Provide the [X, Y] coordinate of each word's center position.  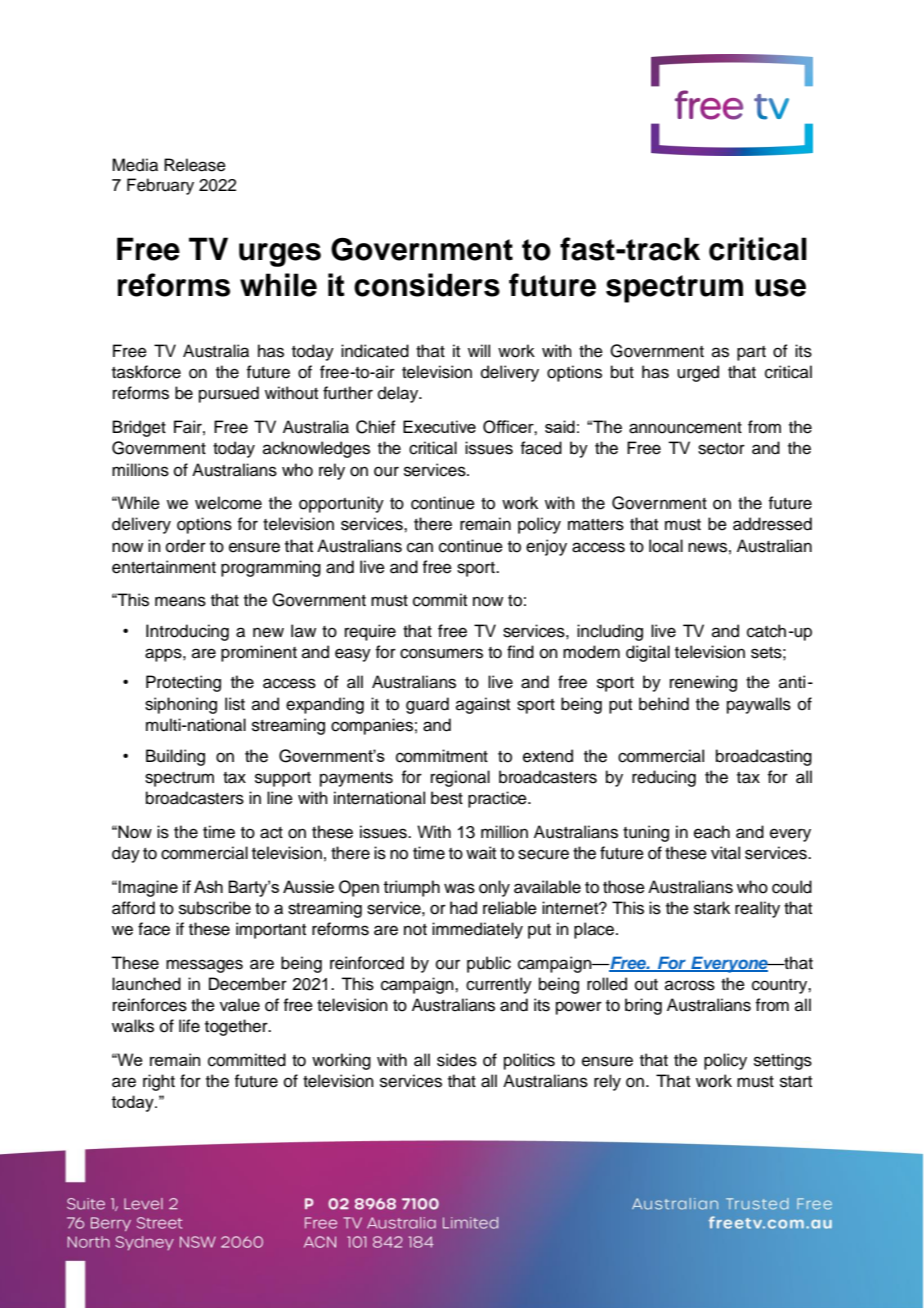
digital [648, 653]
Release [195, 165]
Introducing [187, 632]
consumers [441, 653]
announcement [685, 428]
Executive [439, 426]
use [780, 288]
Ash [208, 886]
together [237, 1027]
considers [427, 285]
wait [481, 853]
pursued [229, 394]
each [712, 832]
